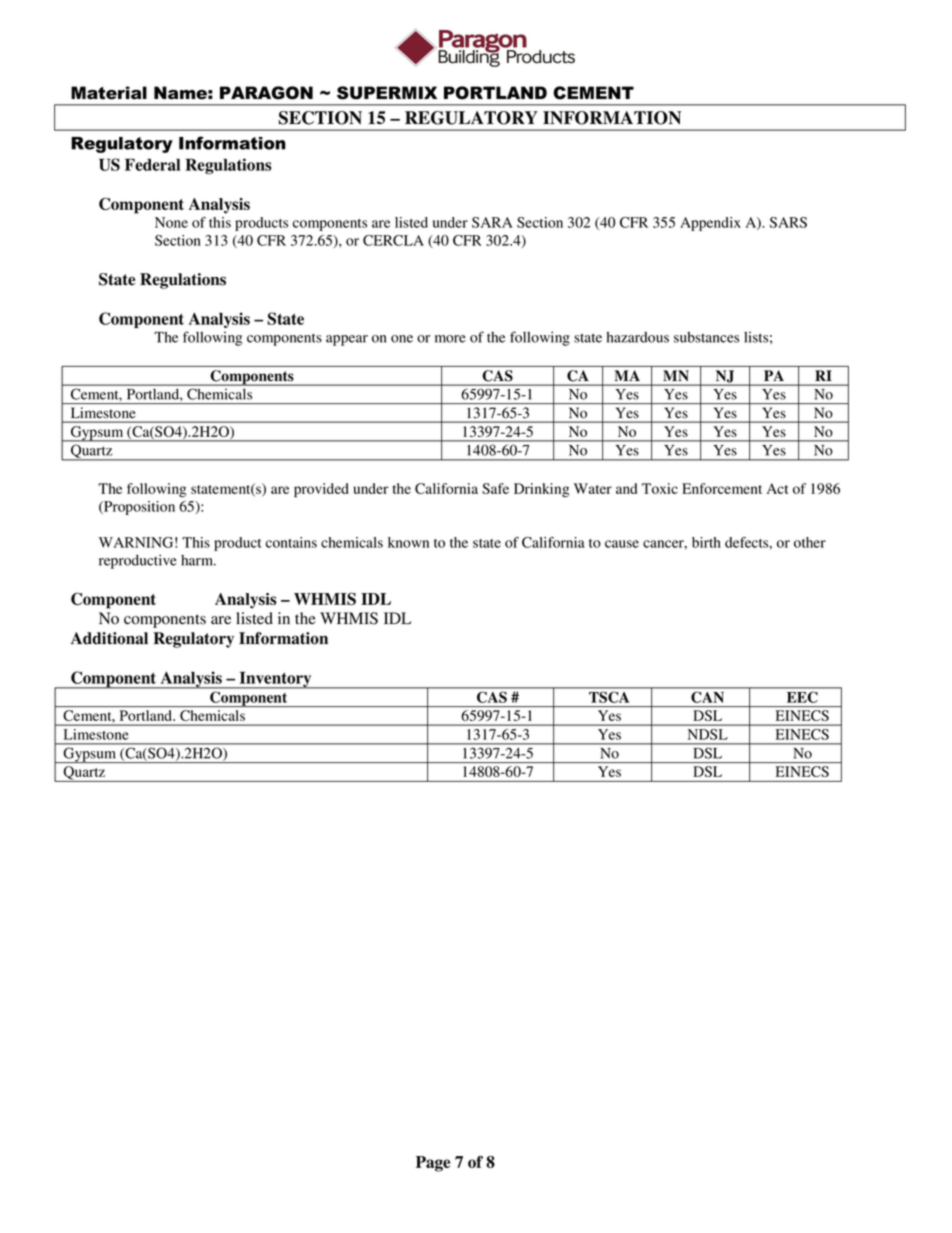 The height and width of the screenshot is (1233, 952). Describe the element at coordinates (492, 222) in the screenshot. I see `SARA` at that location.
